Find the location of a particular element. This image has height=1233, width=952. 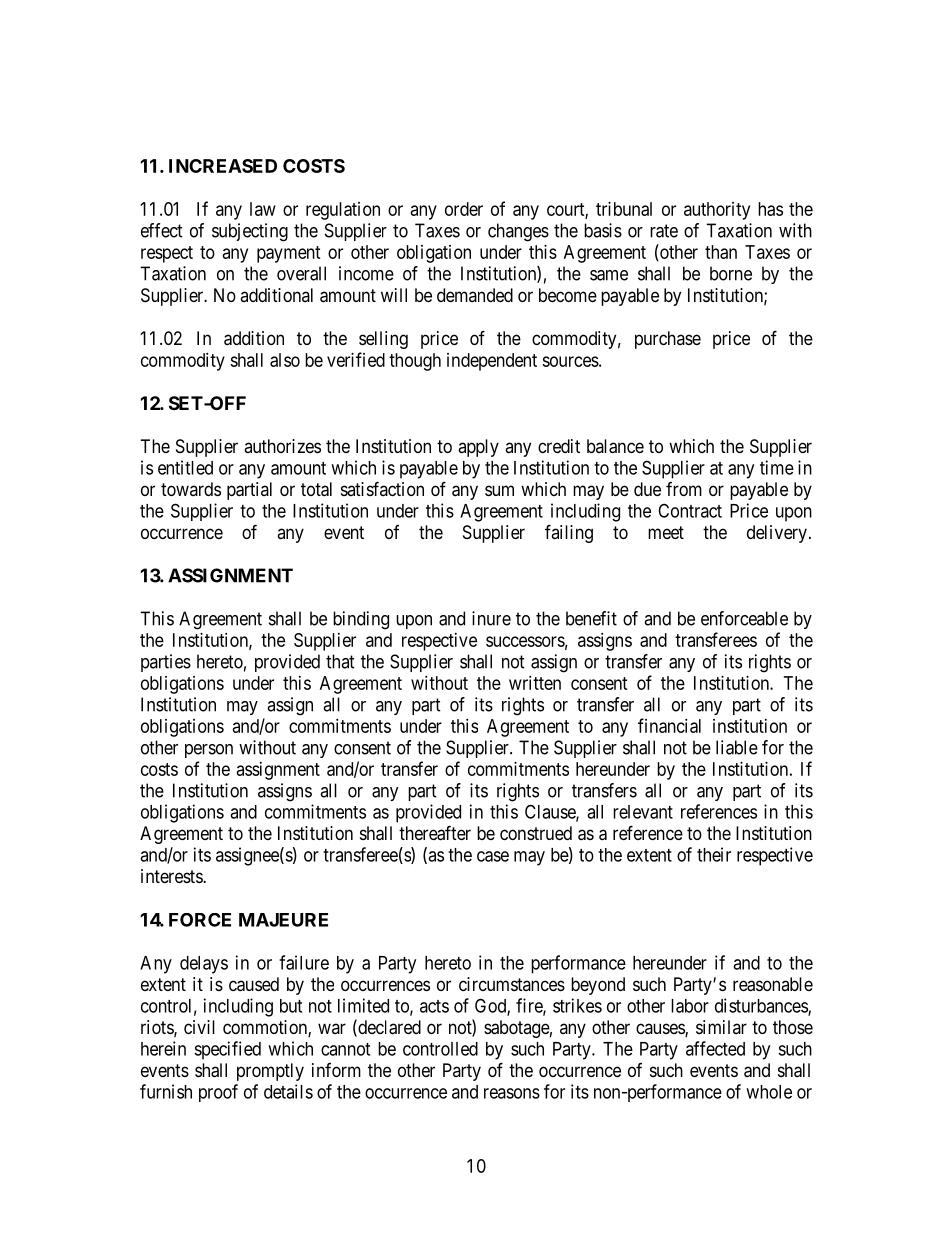

reasons is located at coordinates (512, 1093).
